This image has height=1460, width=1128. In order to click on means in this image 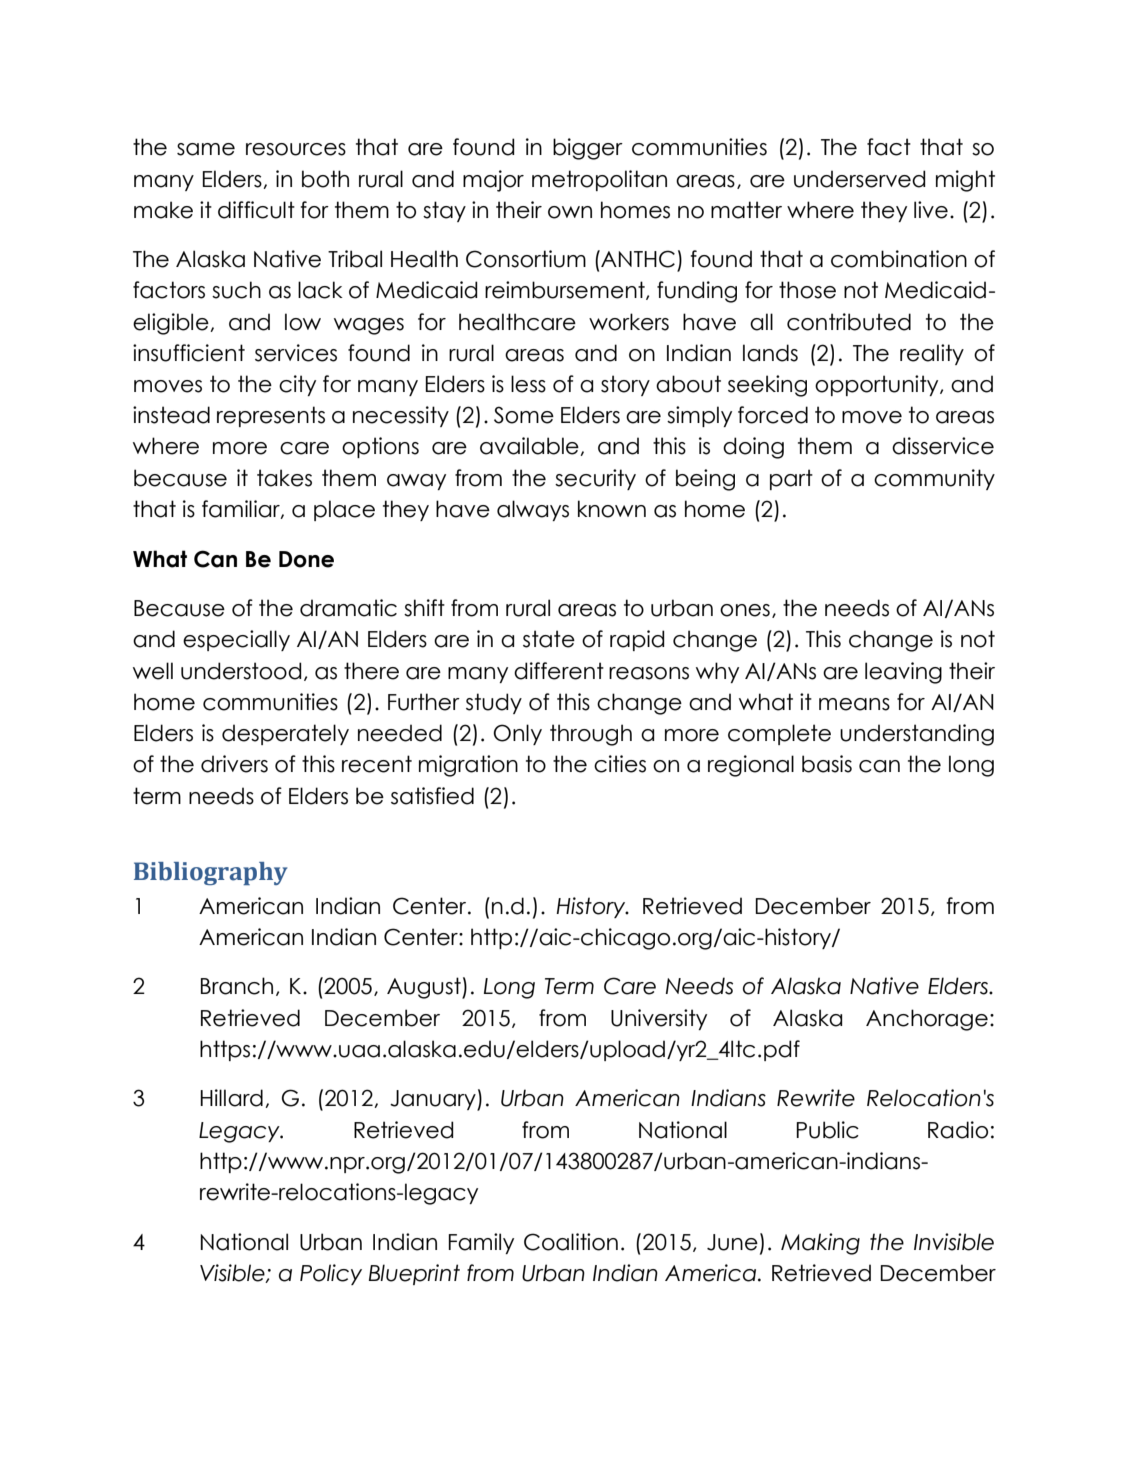, I will do `click(854, 704)`.
